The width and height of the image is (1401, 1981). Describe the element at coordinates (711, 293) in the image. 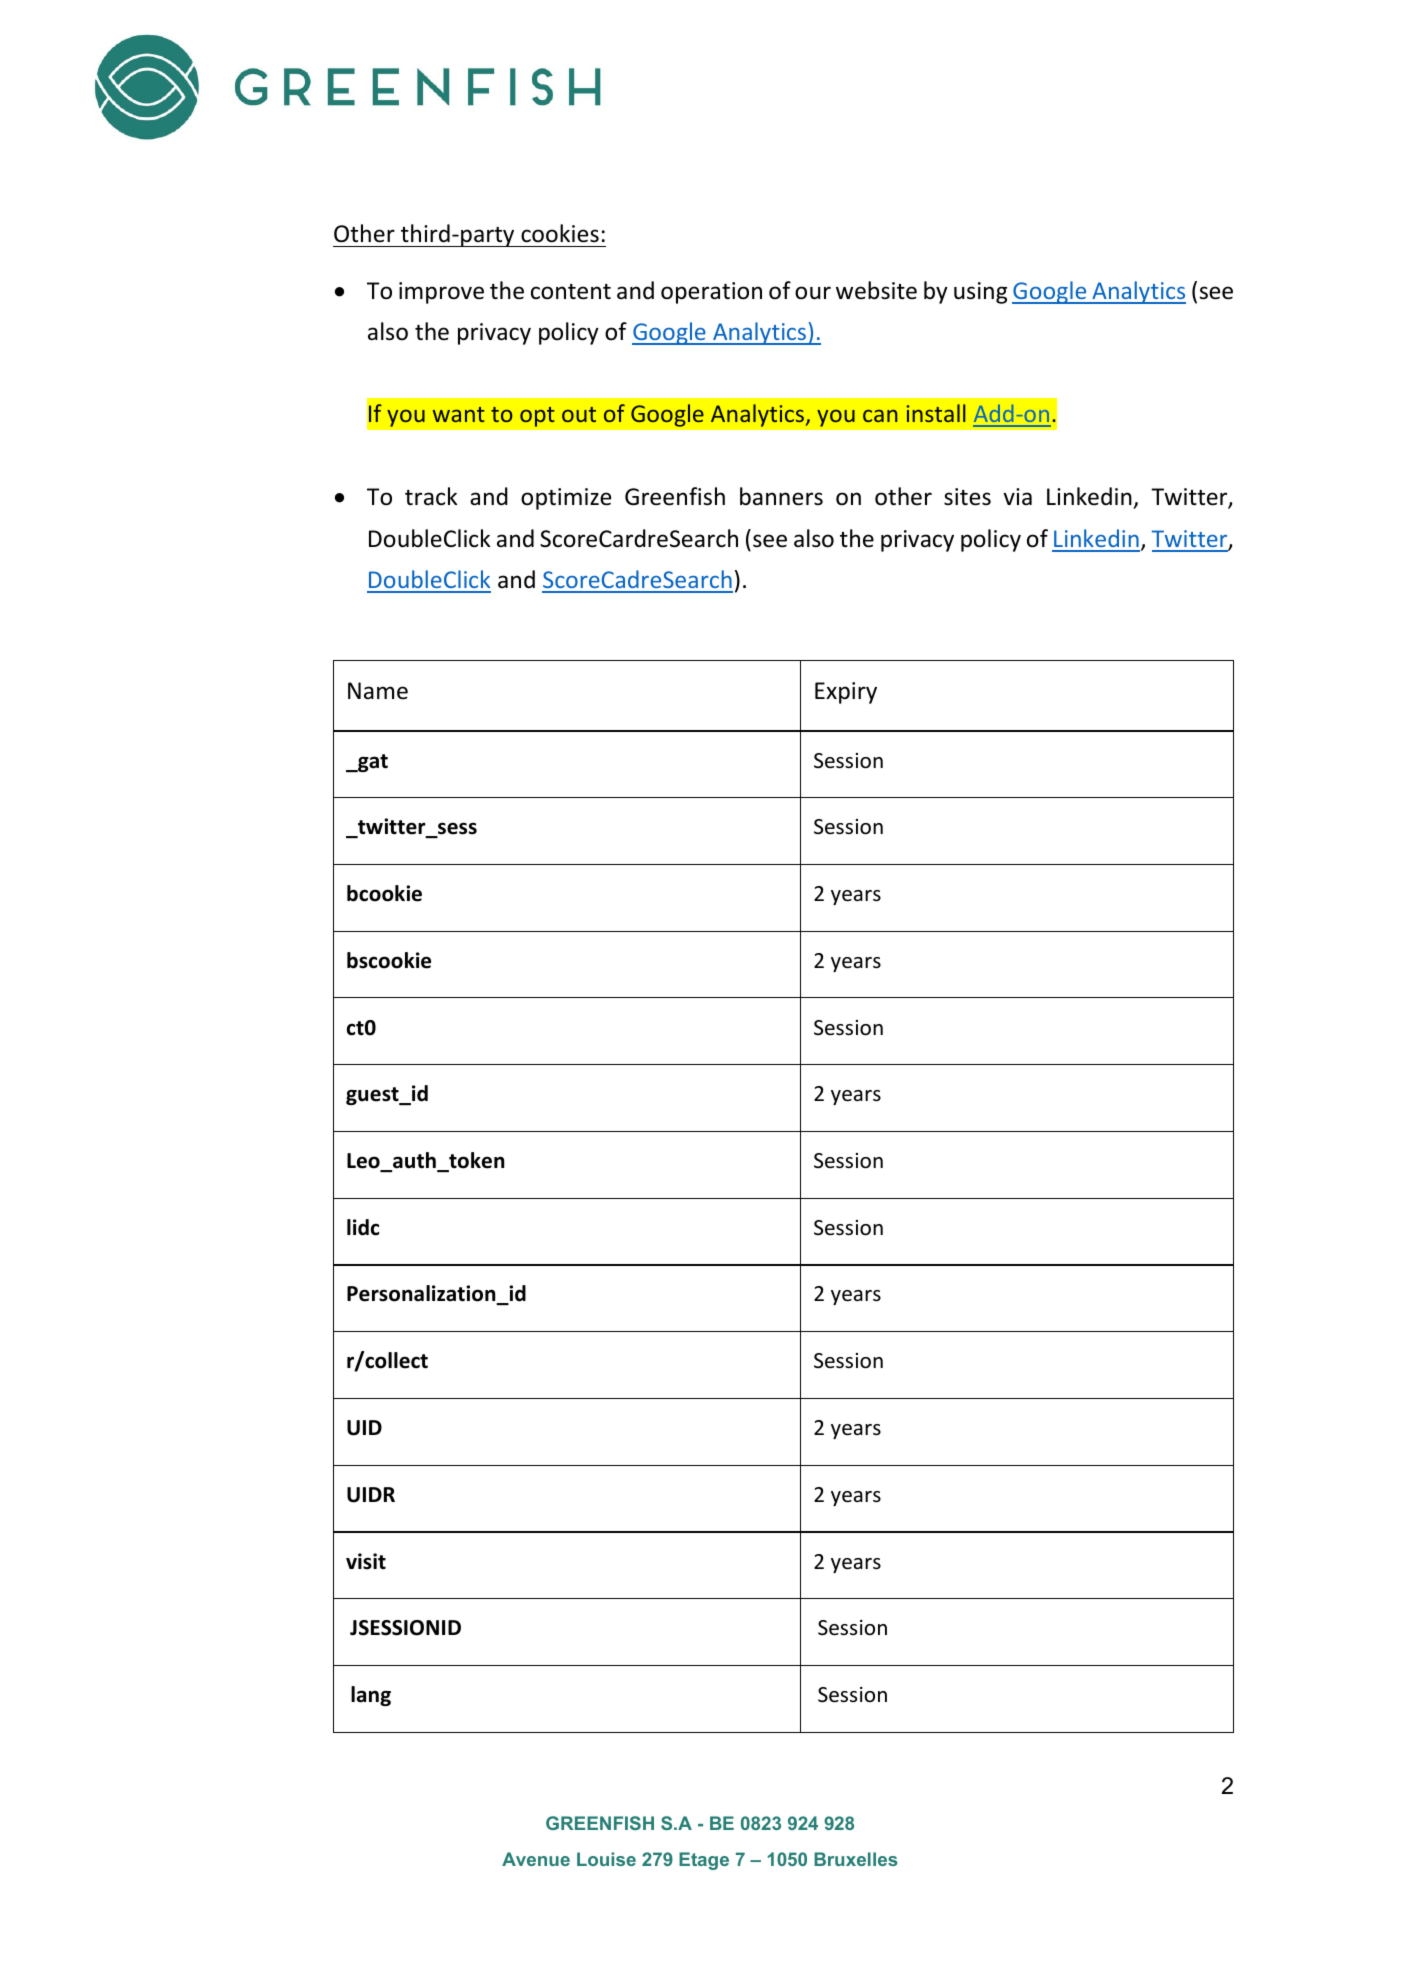

I see `operation` at that location.
